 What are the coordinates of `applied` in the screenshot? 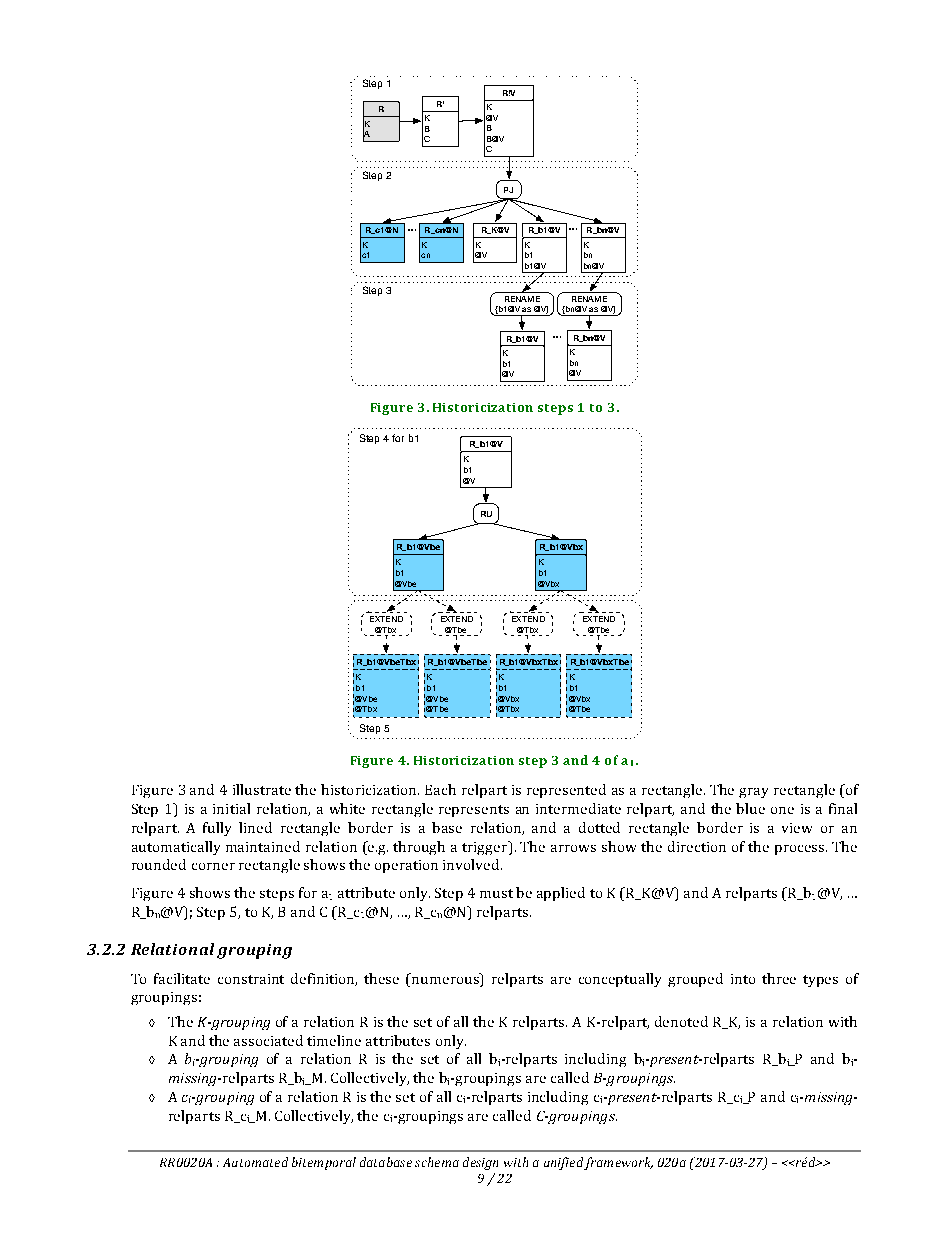 It's located at (561, 894).
